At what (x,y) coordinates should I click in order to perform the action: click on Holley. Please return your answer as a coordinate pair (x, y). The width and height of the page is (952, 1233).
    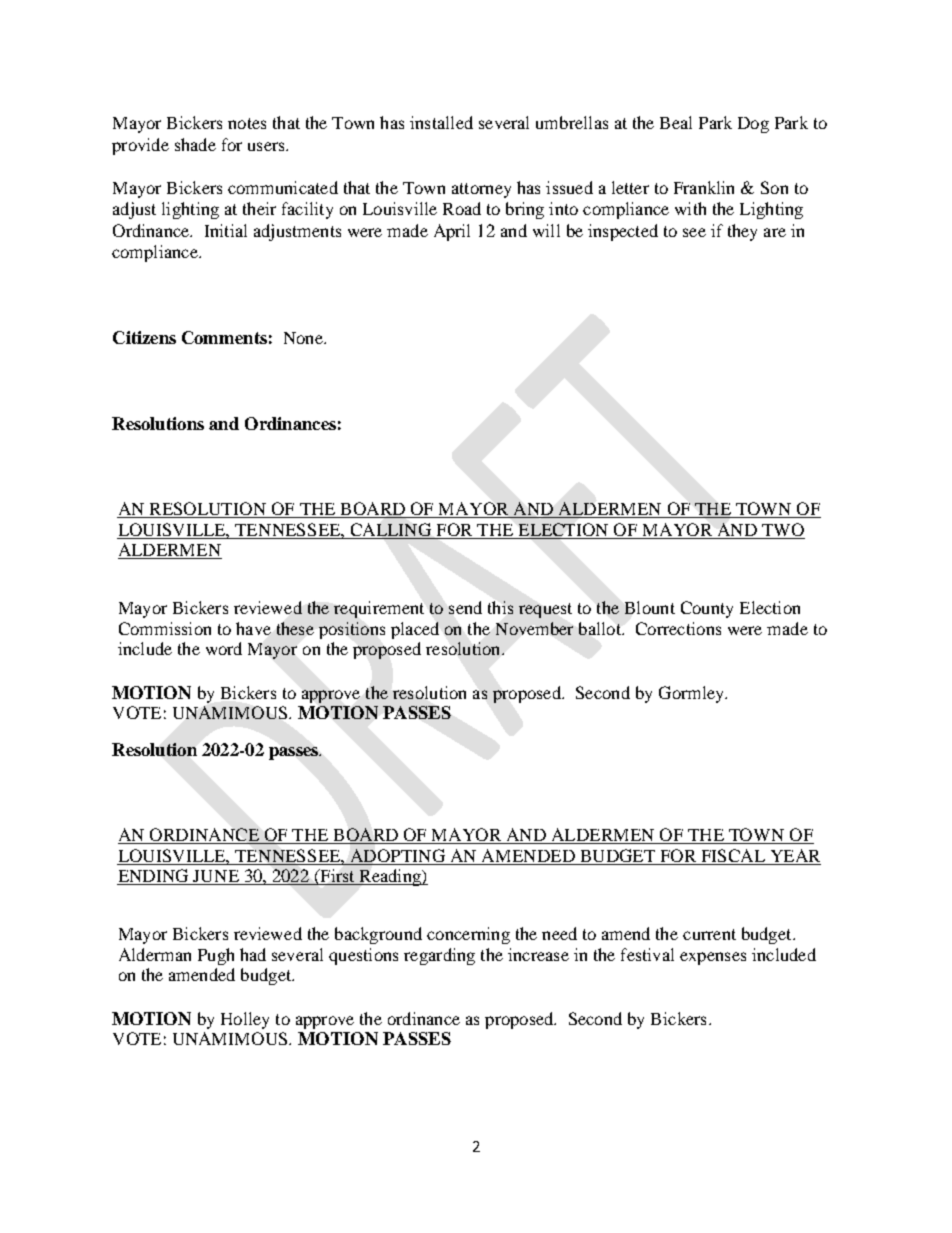
    Looking at the image, I should click on (245, 1020).
